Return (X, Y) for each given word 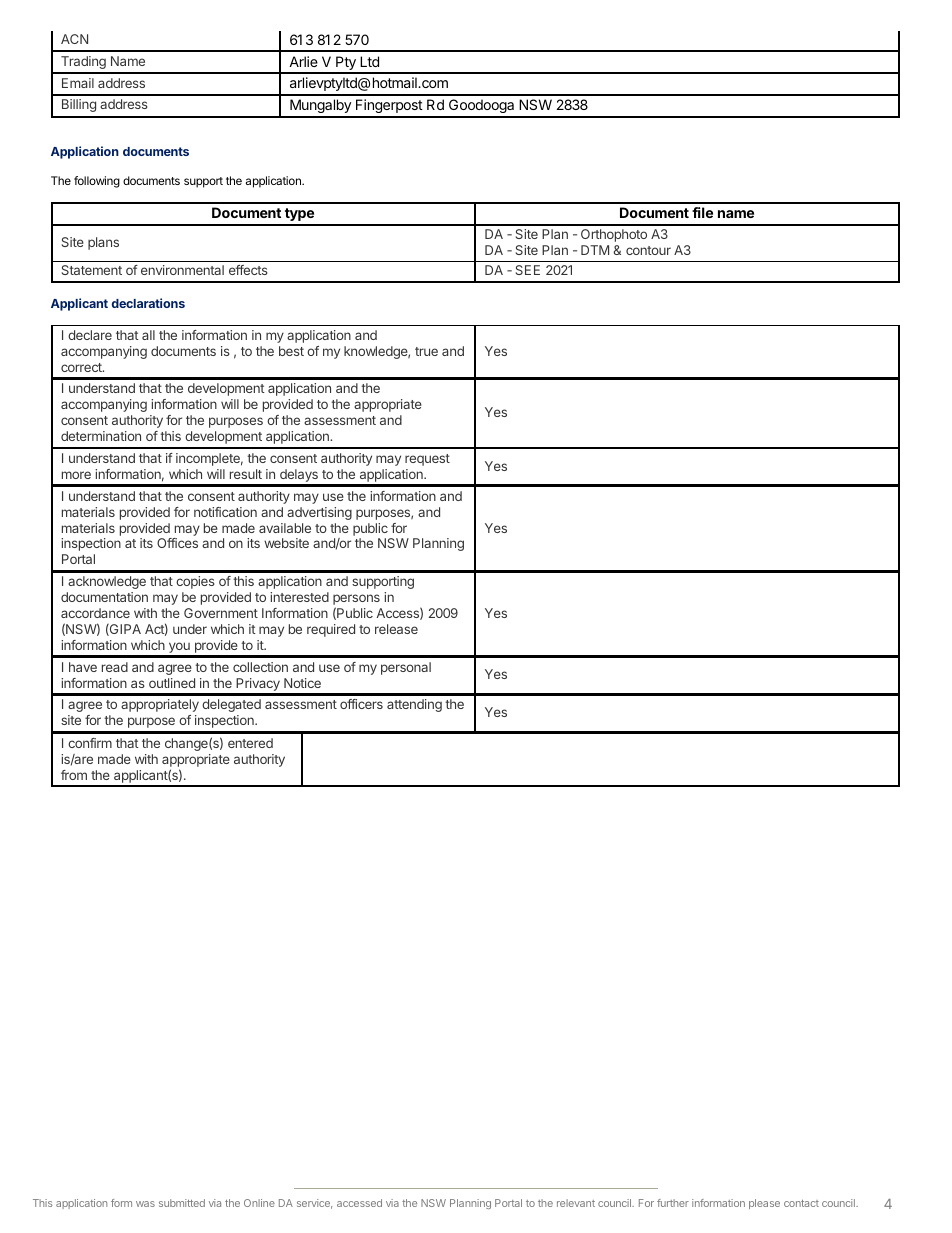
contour (648, 250)
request (427, 460)
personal (406, 668)
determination (101, 436)
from (74, 775)
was (145, 1204)
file (702, 212)
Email (78, 83)
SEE (528, 270)
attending (414, 705)
